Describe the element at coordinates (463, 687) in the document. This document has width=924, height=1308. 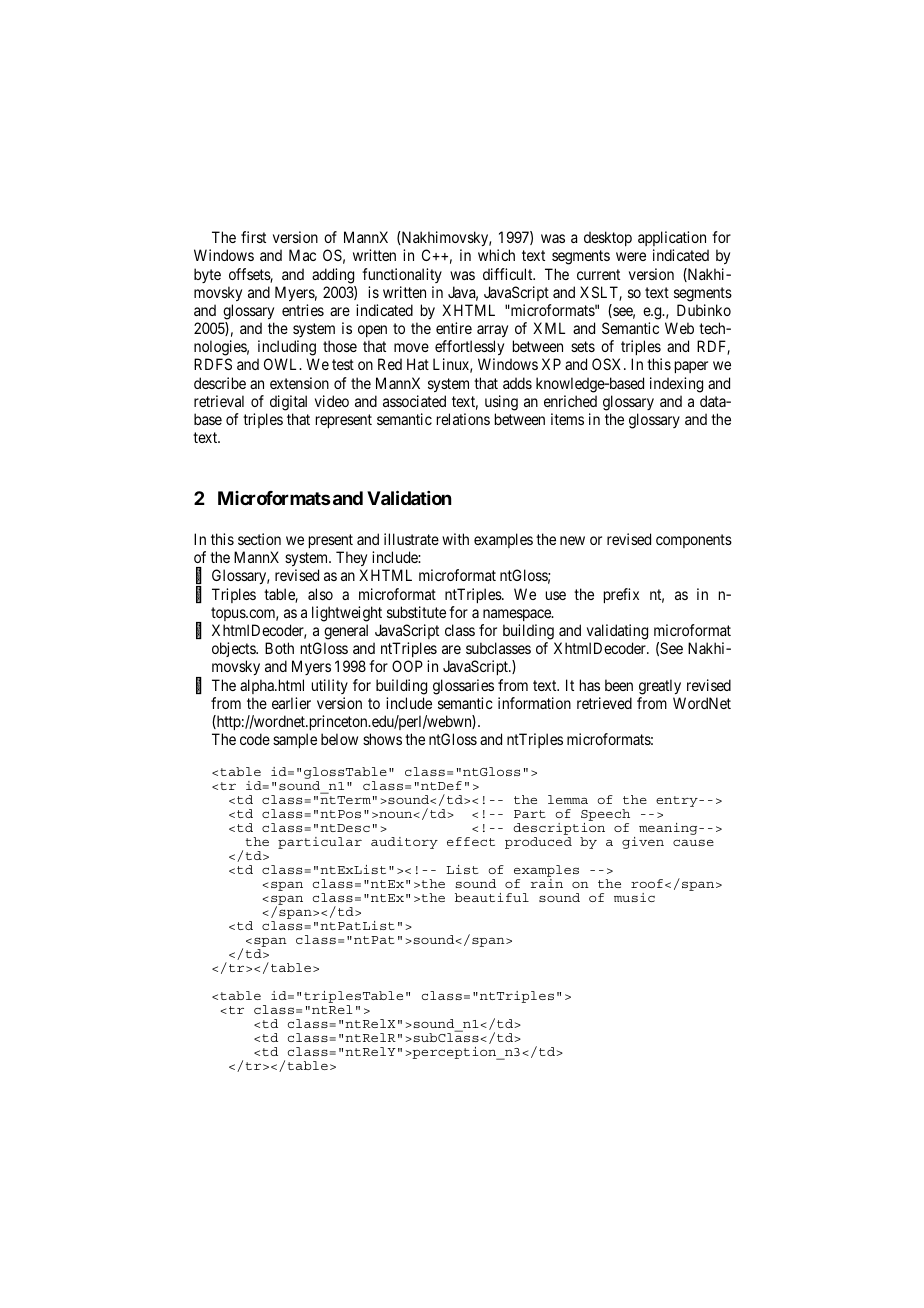
I see `glossaries` at that location.
